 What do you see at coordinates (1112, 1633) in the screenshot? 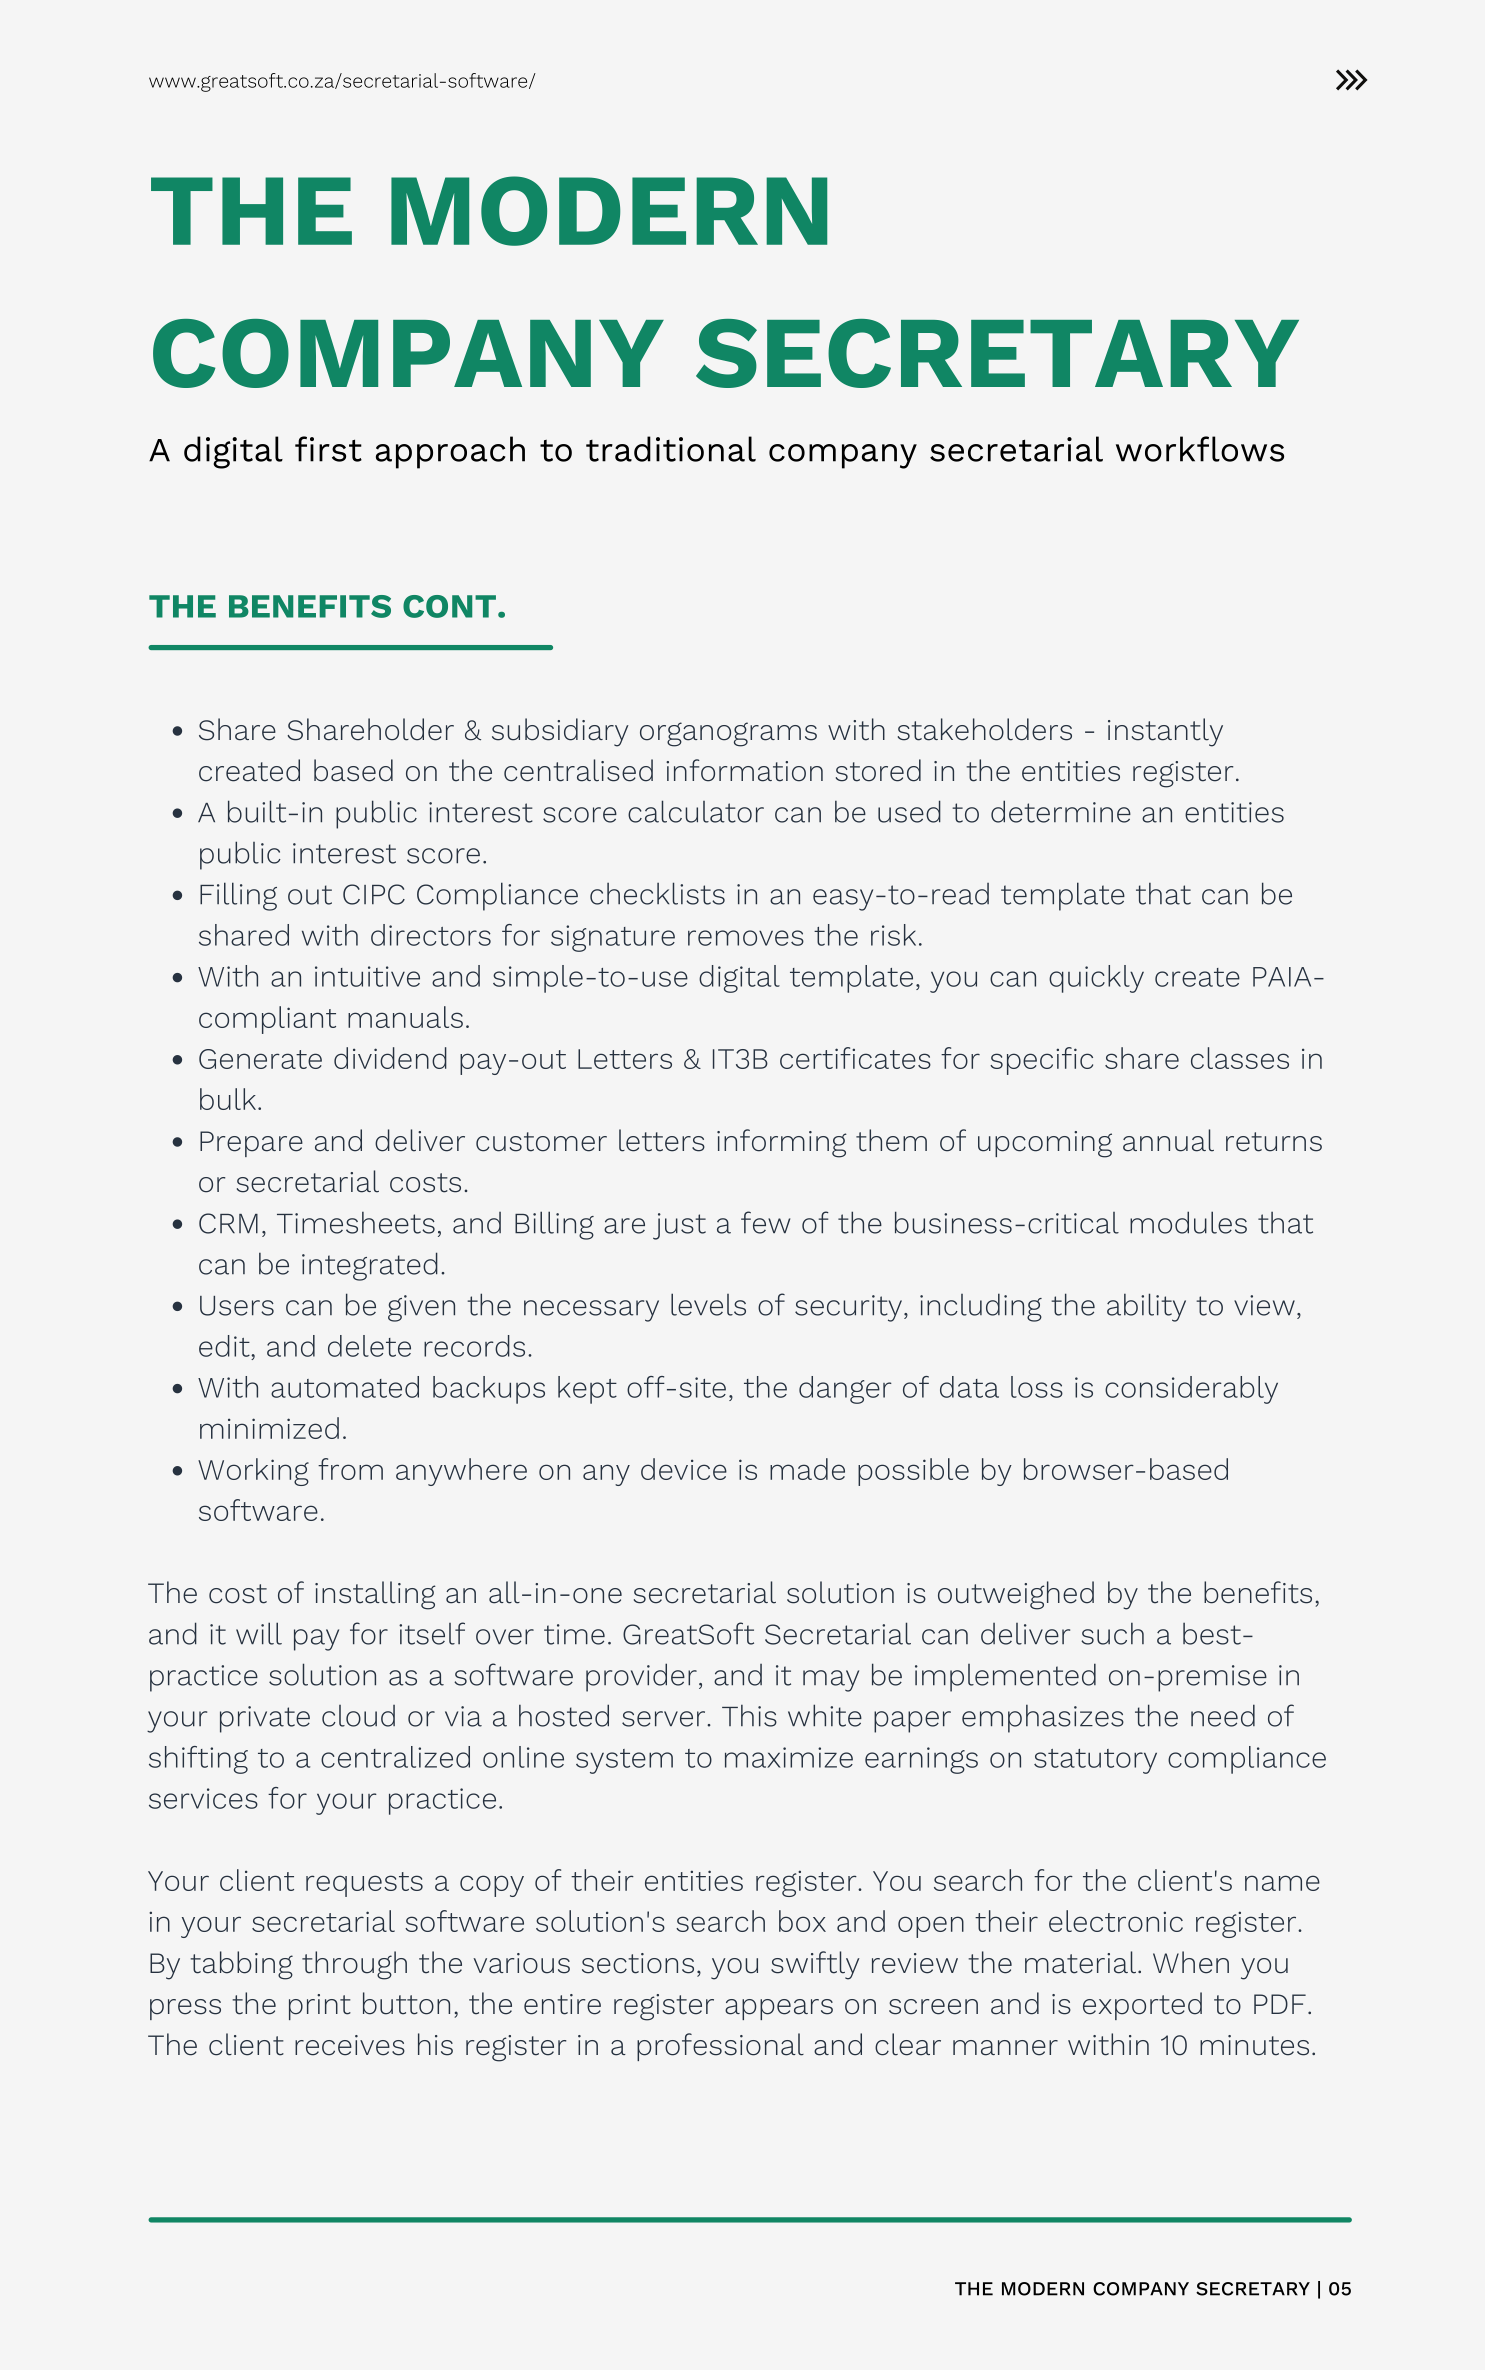
I see `such` at bounding box center [1112, 1633].
